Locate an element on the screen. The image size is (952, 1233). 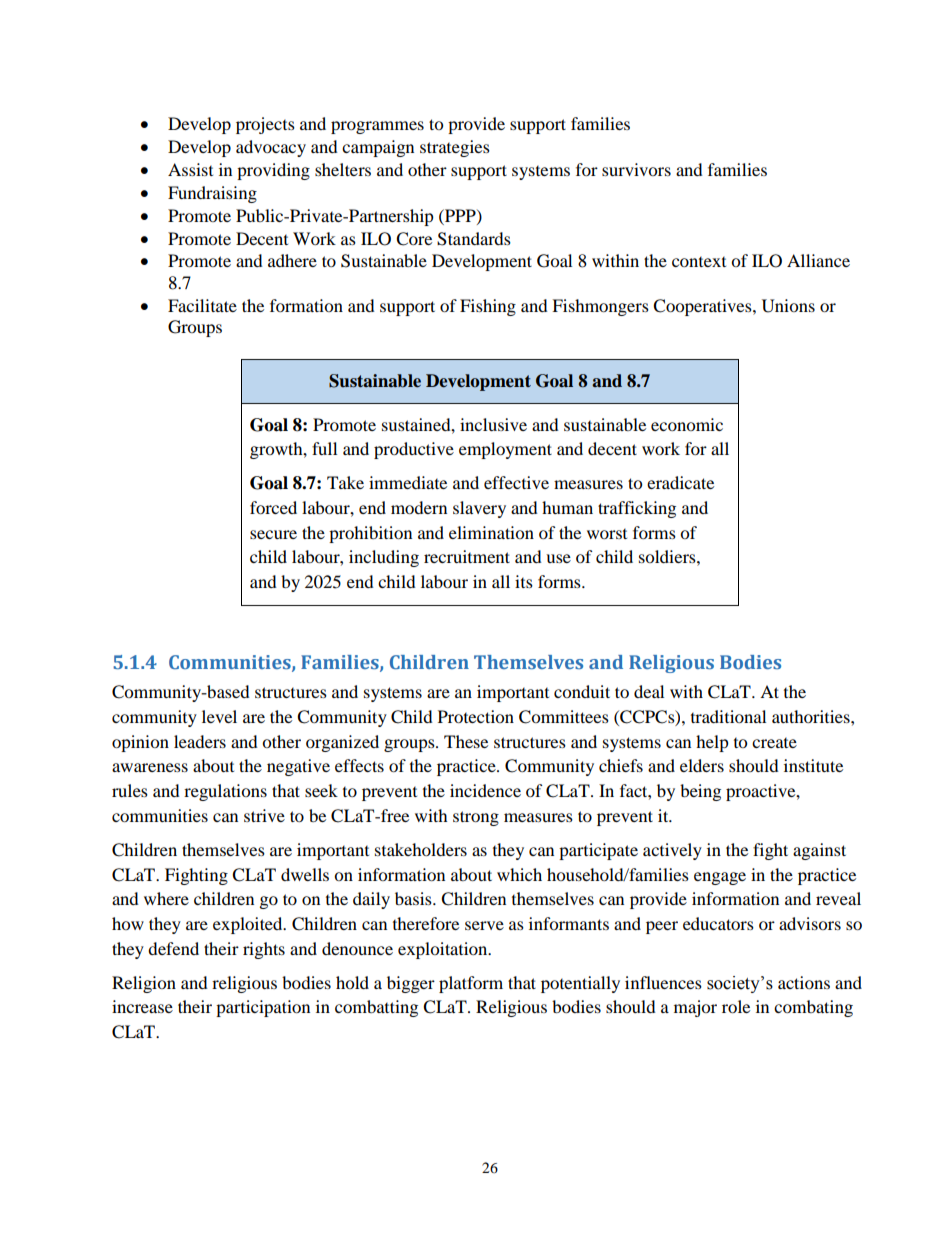
Assist is located at coordinates (190, 169).
